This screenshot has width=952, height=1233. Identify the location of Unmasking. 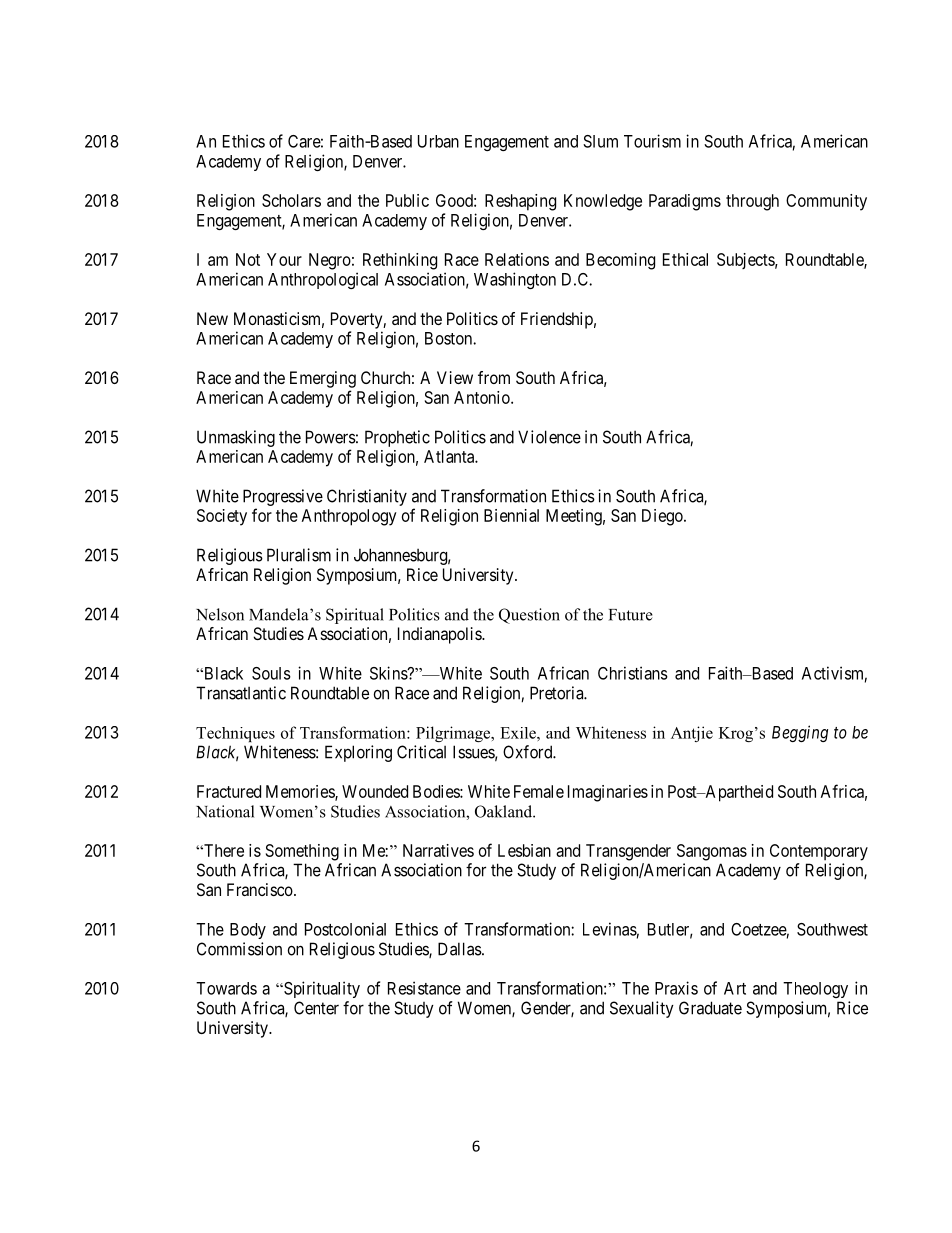
(236, 438).
